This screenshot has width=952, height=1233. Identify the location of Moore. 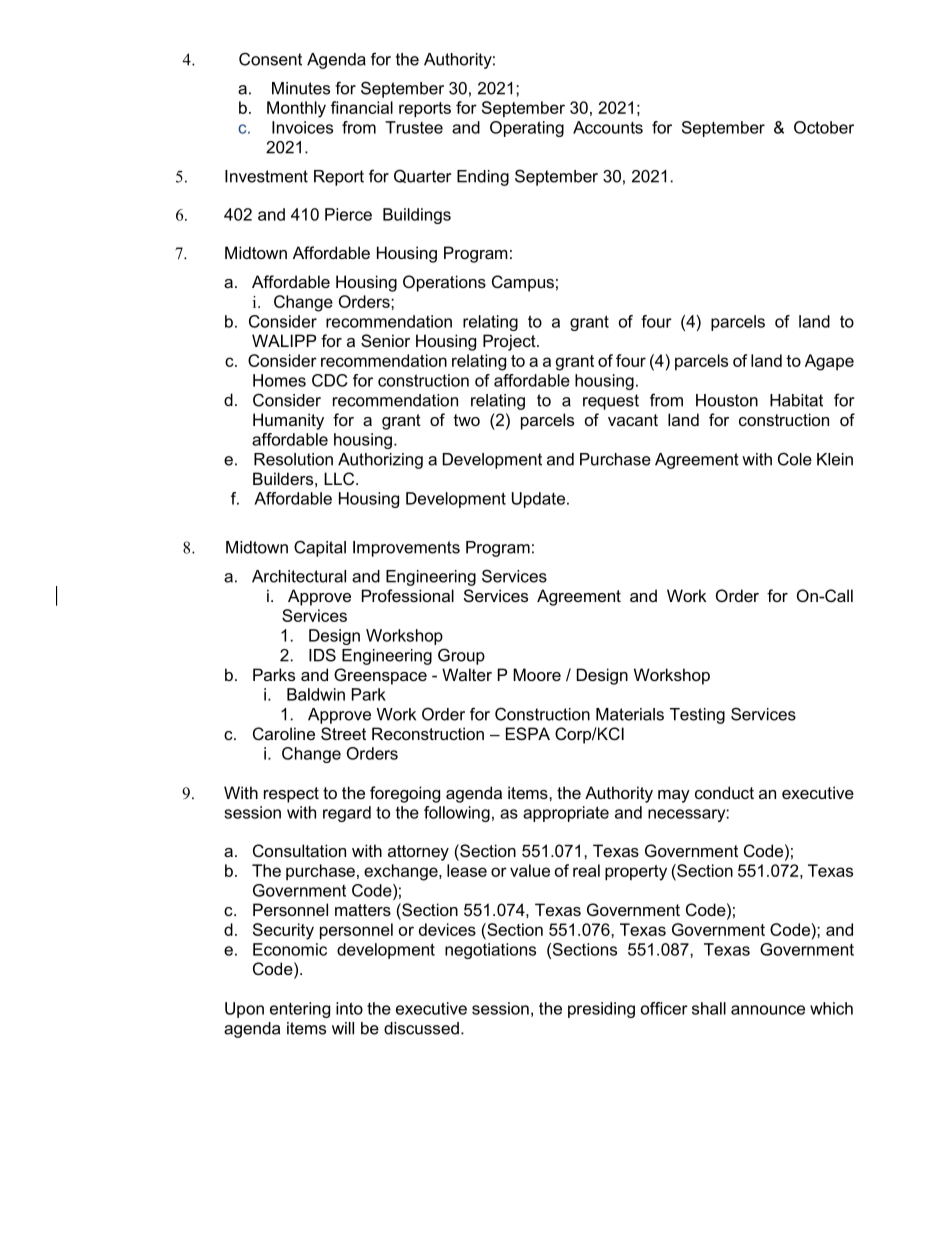
(537, 674).
